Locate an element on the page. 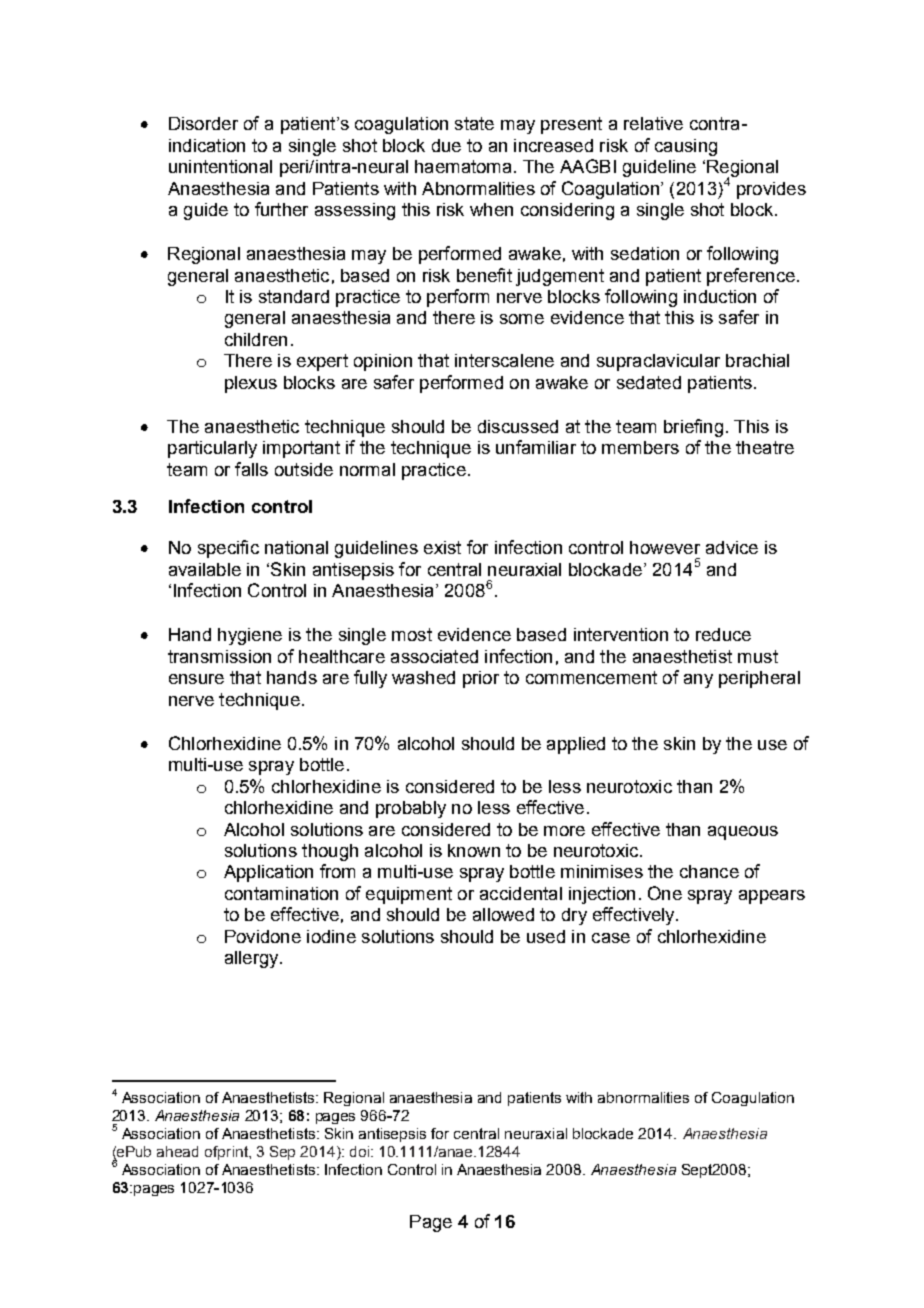 The height and width of the page is (1308, 924). reduce is located at coordinates (723, 634).
